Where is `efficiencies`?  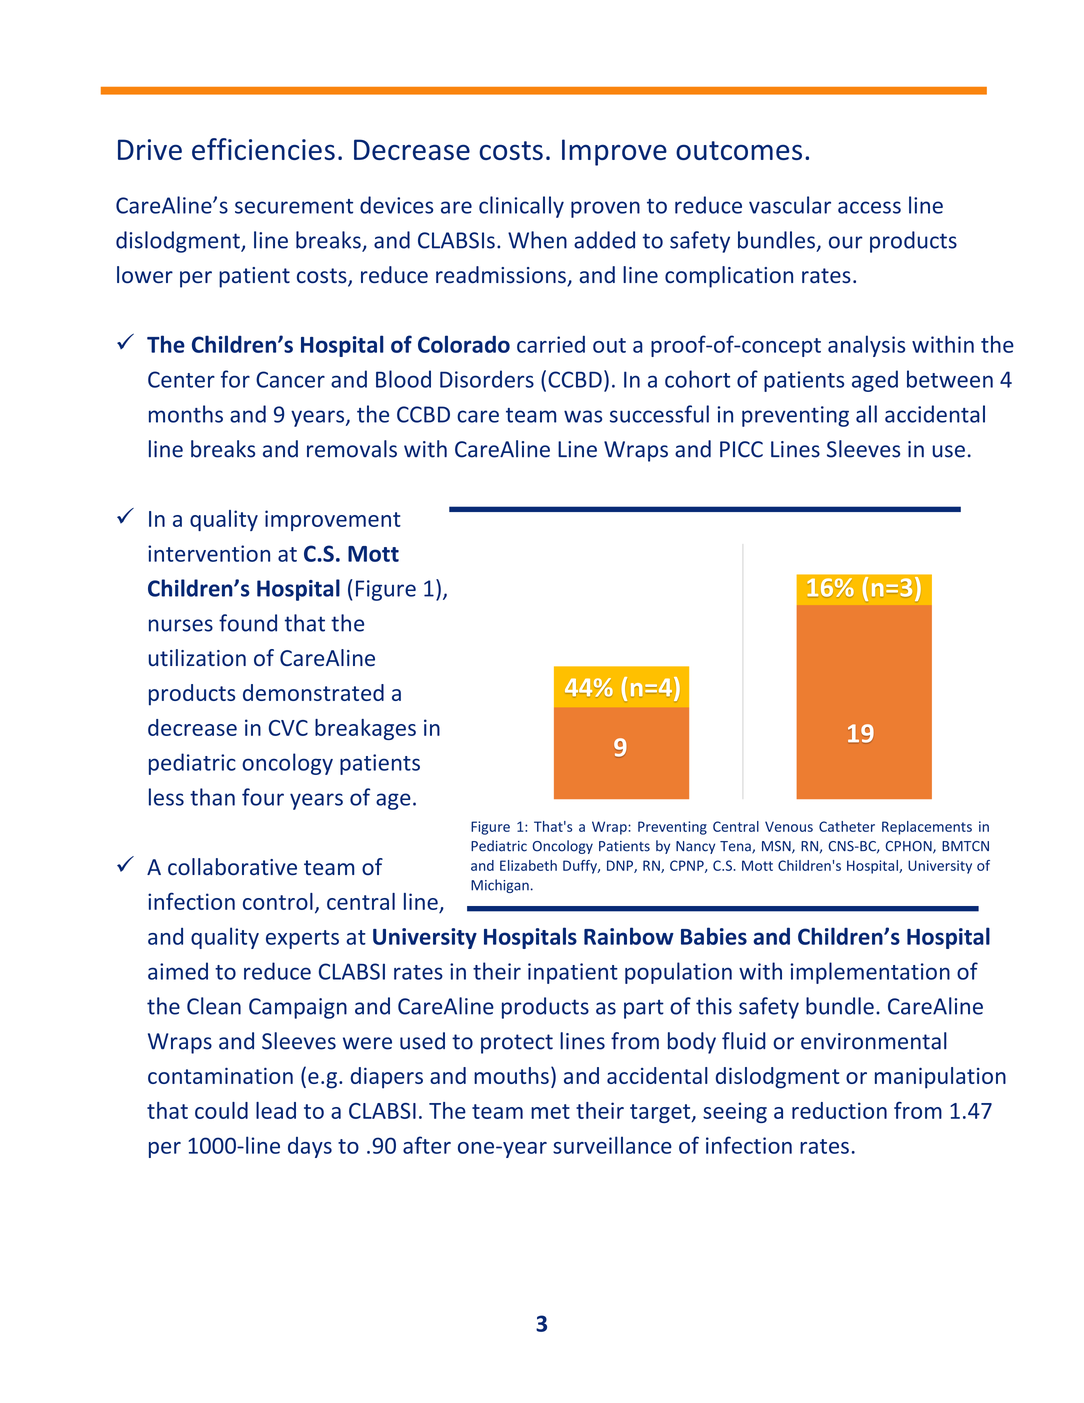 efficiencies is located at coordinates (263, 149).
